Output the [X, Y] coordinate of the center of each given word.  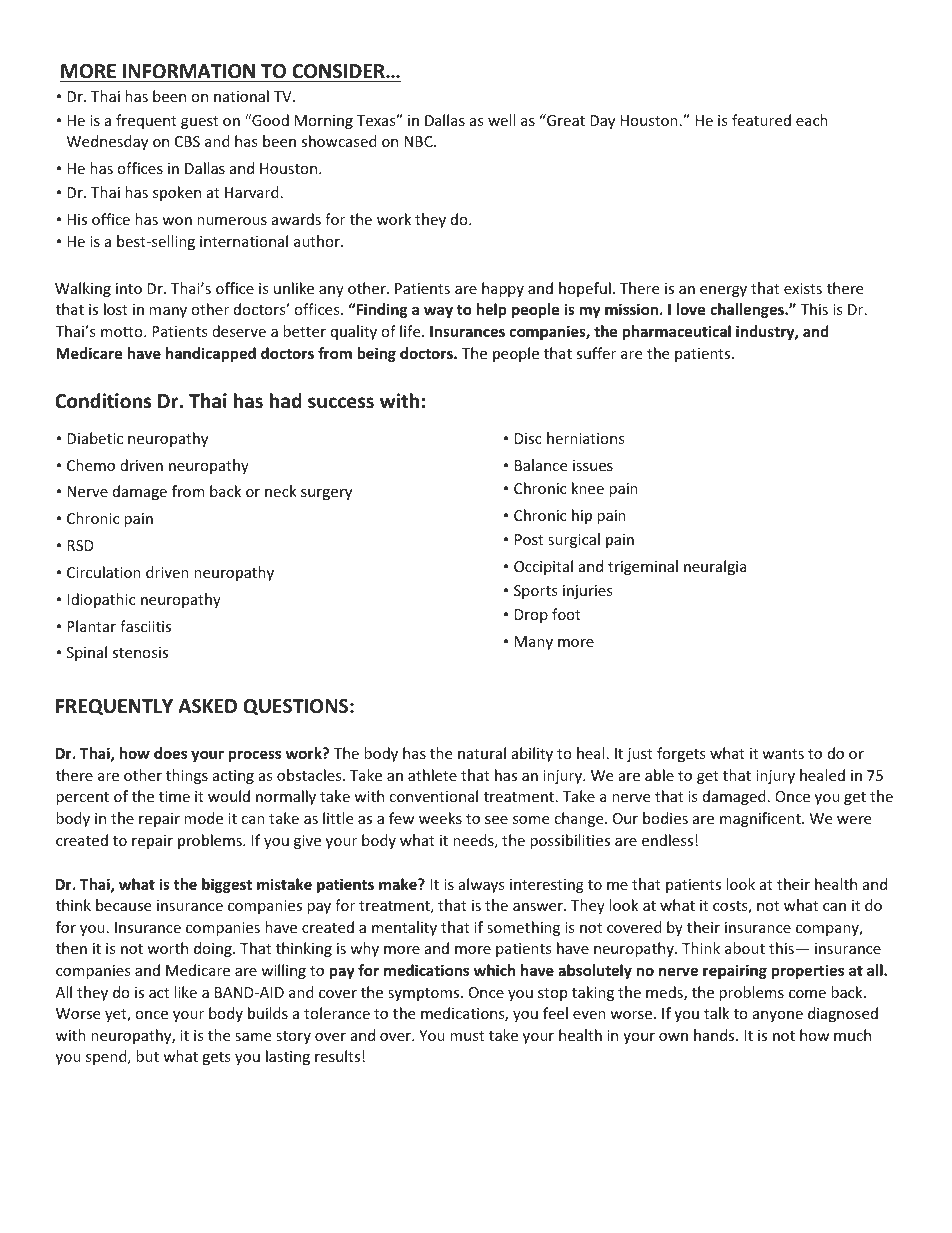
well [501, 120]
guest [199, 122]
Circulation [104, 572]
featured [761, 120]
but [147, 1056]
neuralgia [715, 567]
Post [529, 539]
